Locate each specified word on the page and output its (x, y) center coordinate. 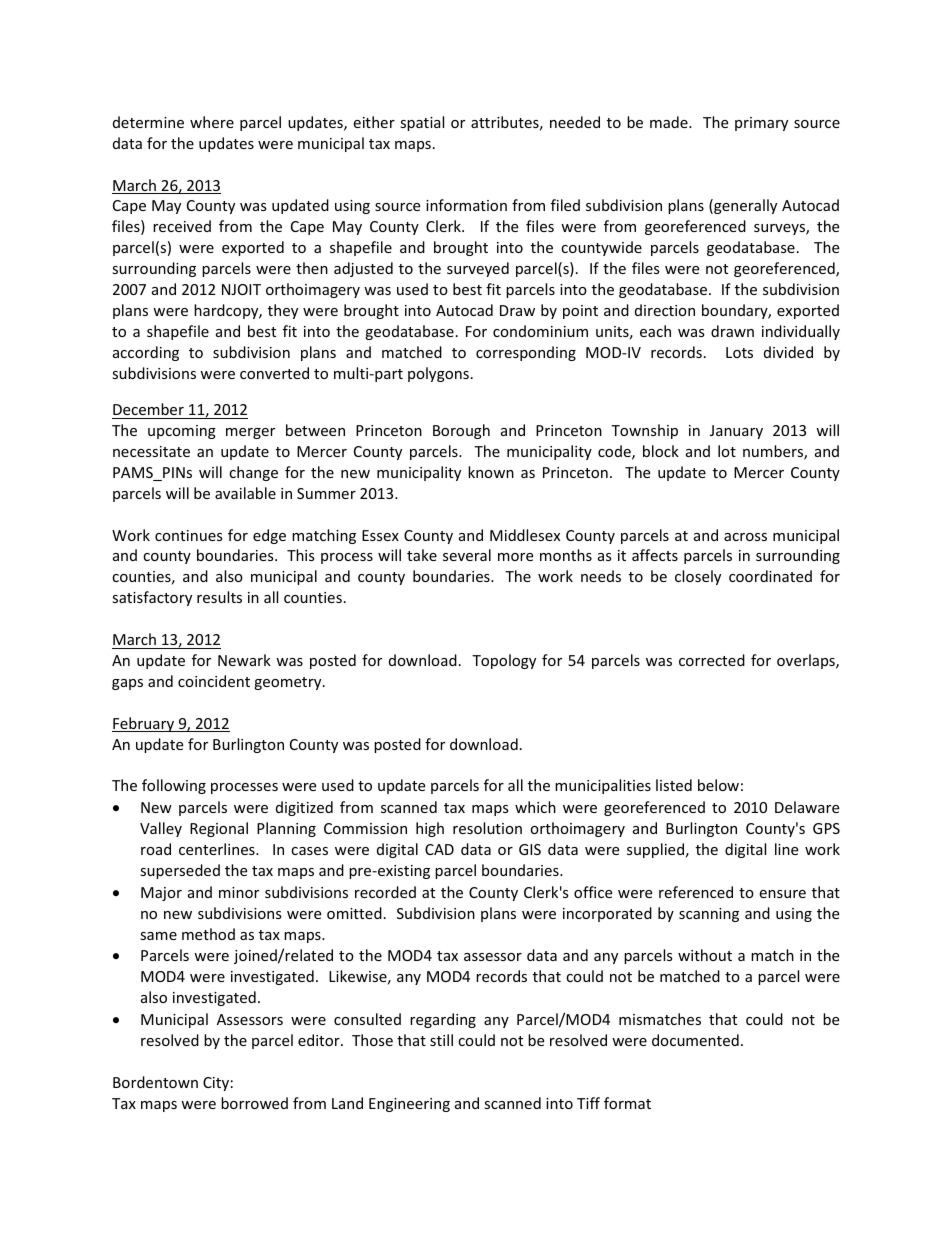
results (219, 597)
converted (274, 373)
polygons (438, 374)
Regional (219, 829)
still (441, 1040)
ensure (782, 894)
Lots (739, 352)
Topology (504, 661)
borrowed (254, 1103)
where (212, 122)
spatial (422, 123)
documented (695, 1040)
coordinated (770, 576)
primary (761, 124)
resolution (487, 828)
